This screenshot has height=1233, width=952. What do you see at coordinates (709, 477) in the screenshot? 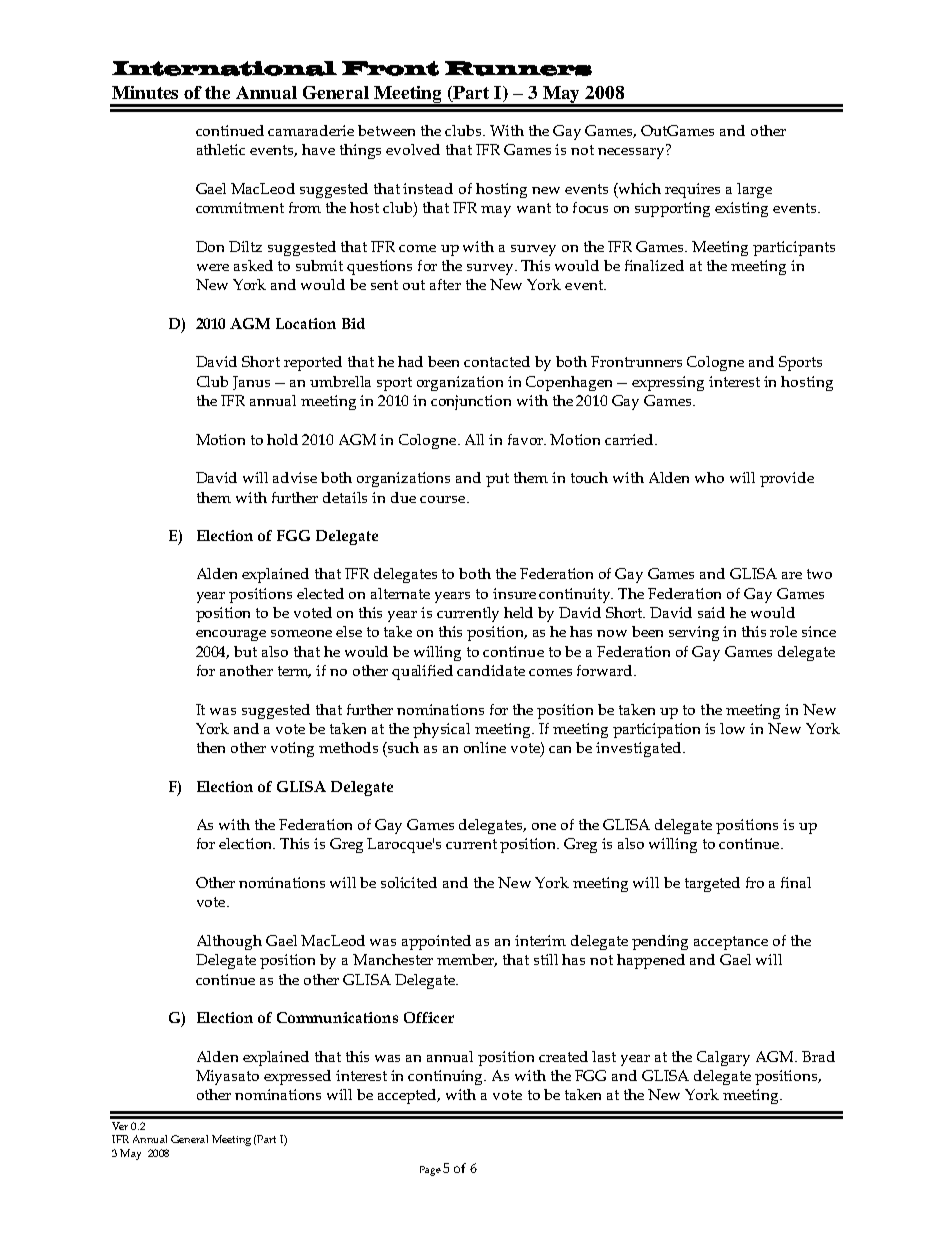
I see `who` at bounding box center [709, 477].
